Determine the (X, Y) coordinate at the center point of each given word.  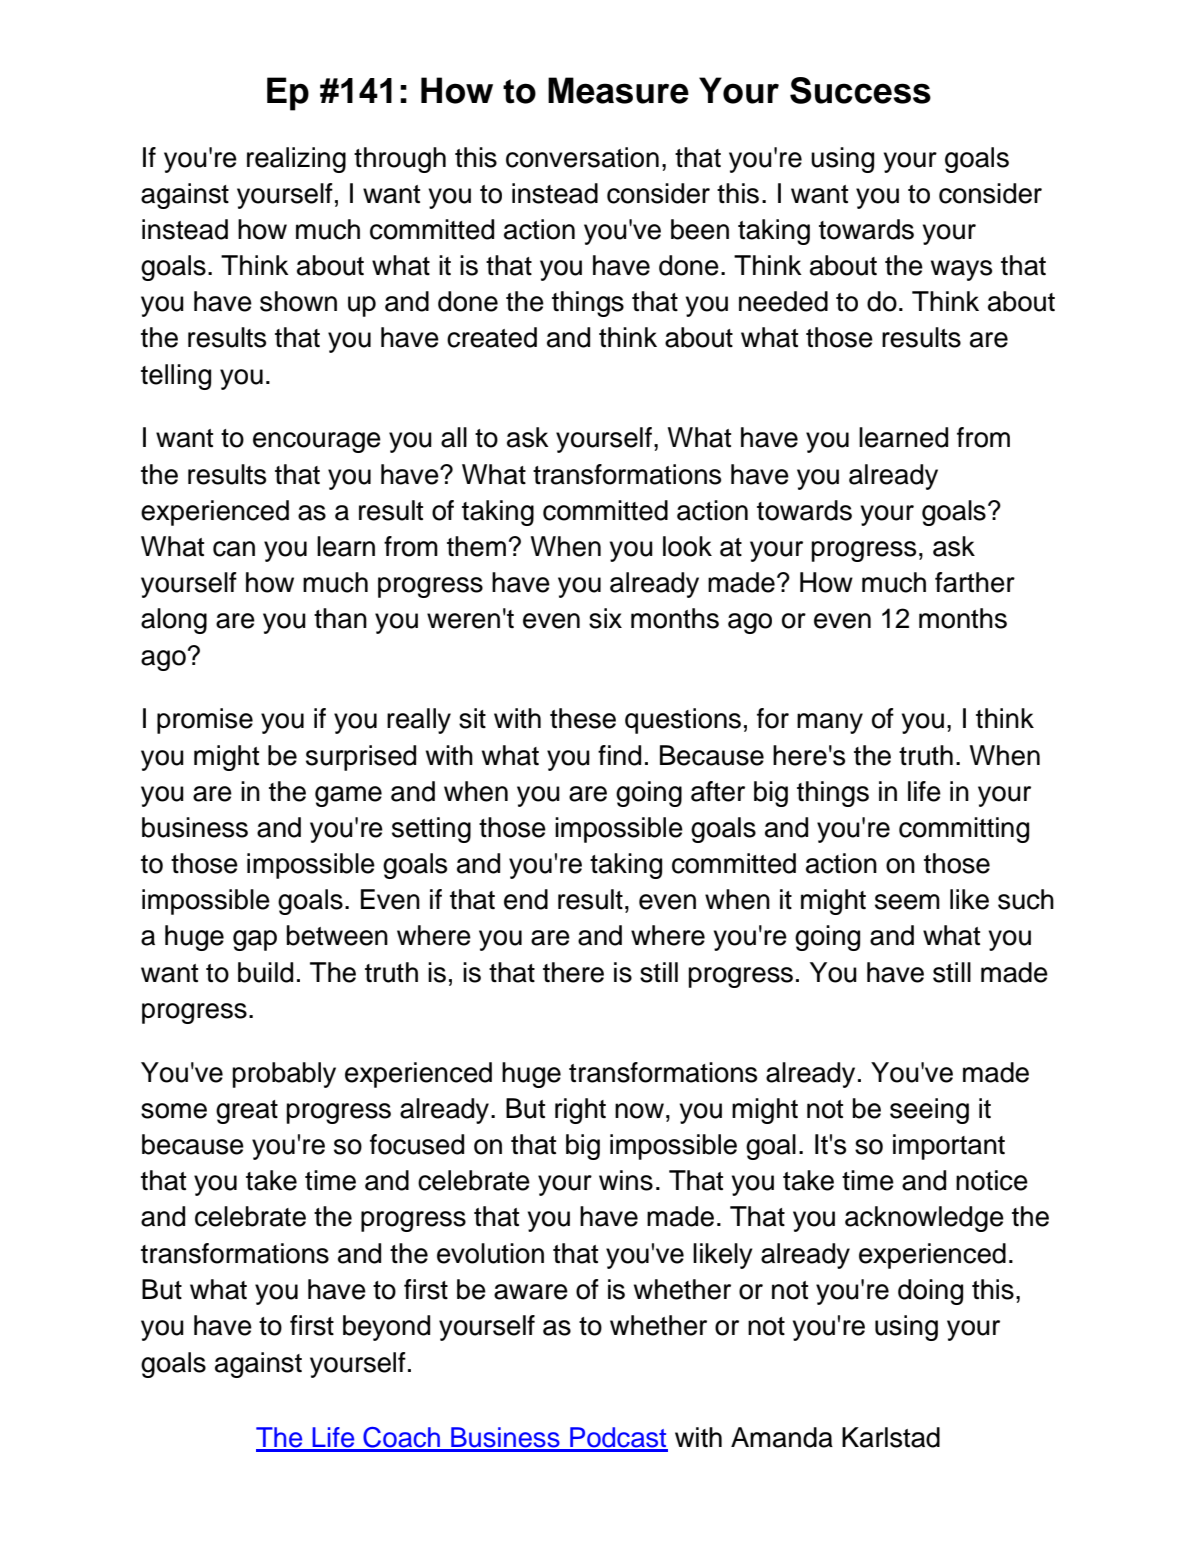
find (619, 755)
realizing (296, 160)
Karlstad (891, 1437)
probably (284, 1075)
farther (975, 582)
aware (531, 1292)
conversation (582, 157)
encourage (317, 442)
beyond (386, 1328)
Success (860, 90)
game (348, 796)
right (580, 1111)
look (687, 546)
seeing (929, 1111)
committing (964, 830)
